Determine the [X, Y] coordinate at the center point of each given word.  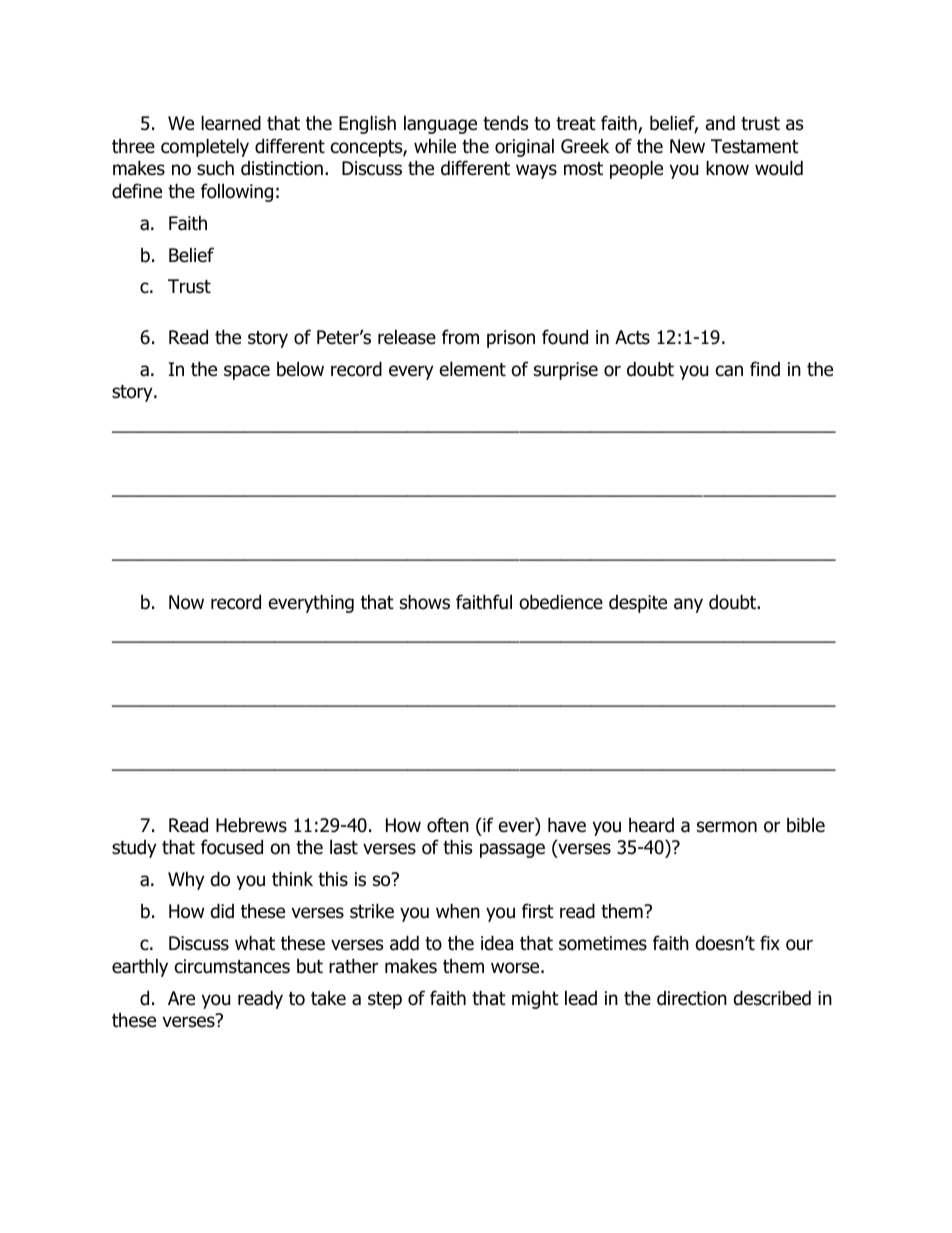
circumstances [232, 966]
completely [205, 147]
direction [692, 998]
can [729, 371]
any [688, 605]
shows [425, 602]
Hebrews [251, 825]
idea [497, 943]
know [727, 168]
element [473, 369]
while [435, 146]
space [247, 372]
